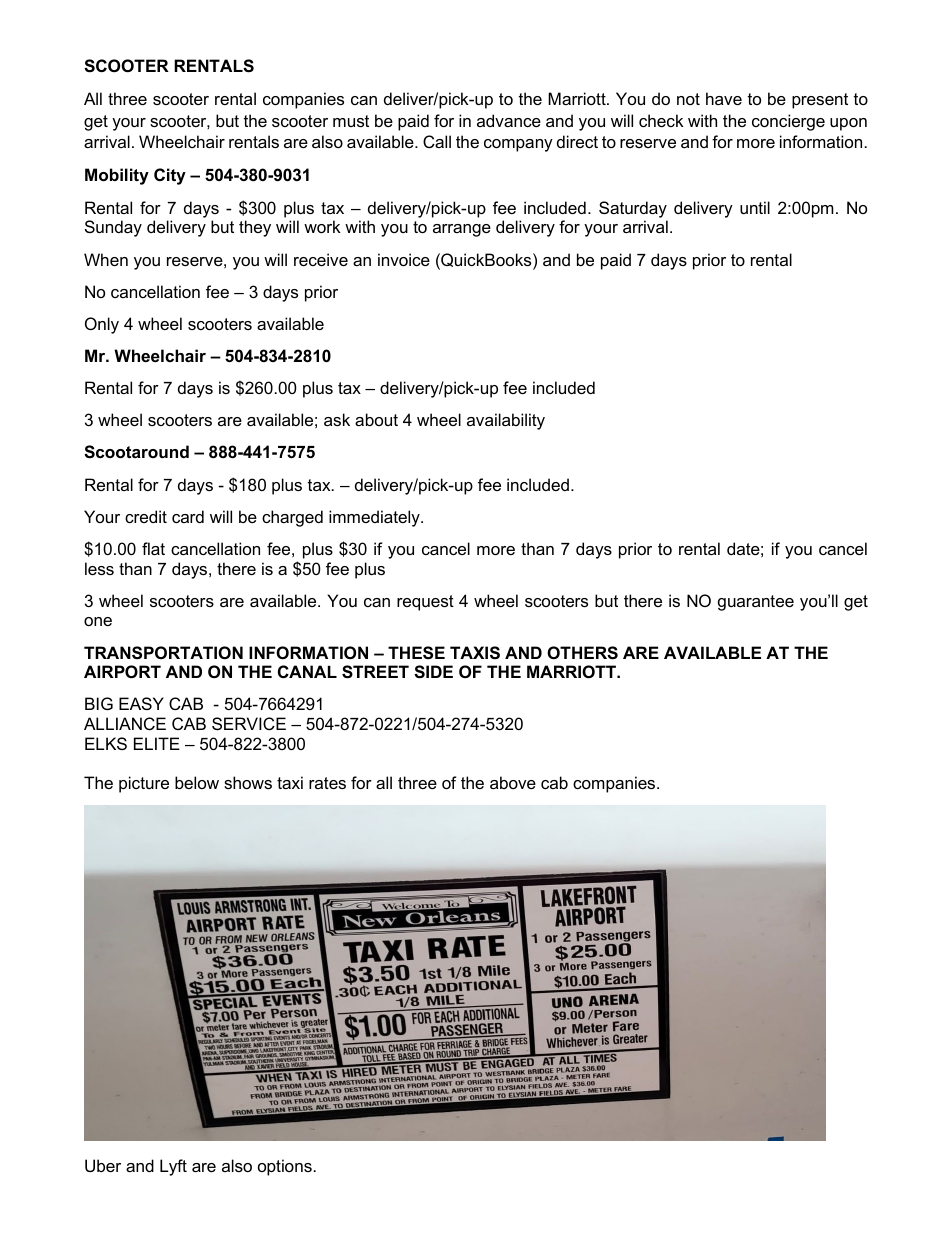  I want to click on City, so click(170, 176).
